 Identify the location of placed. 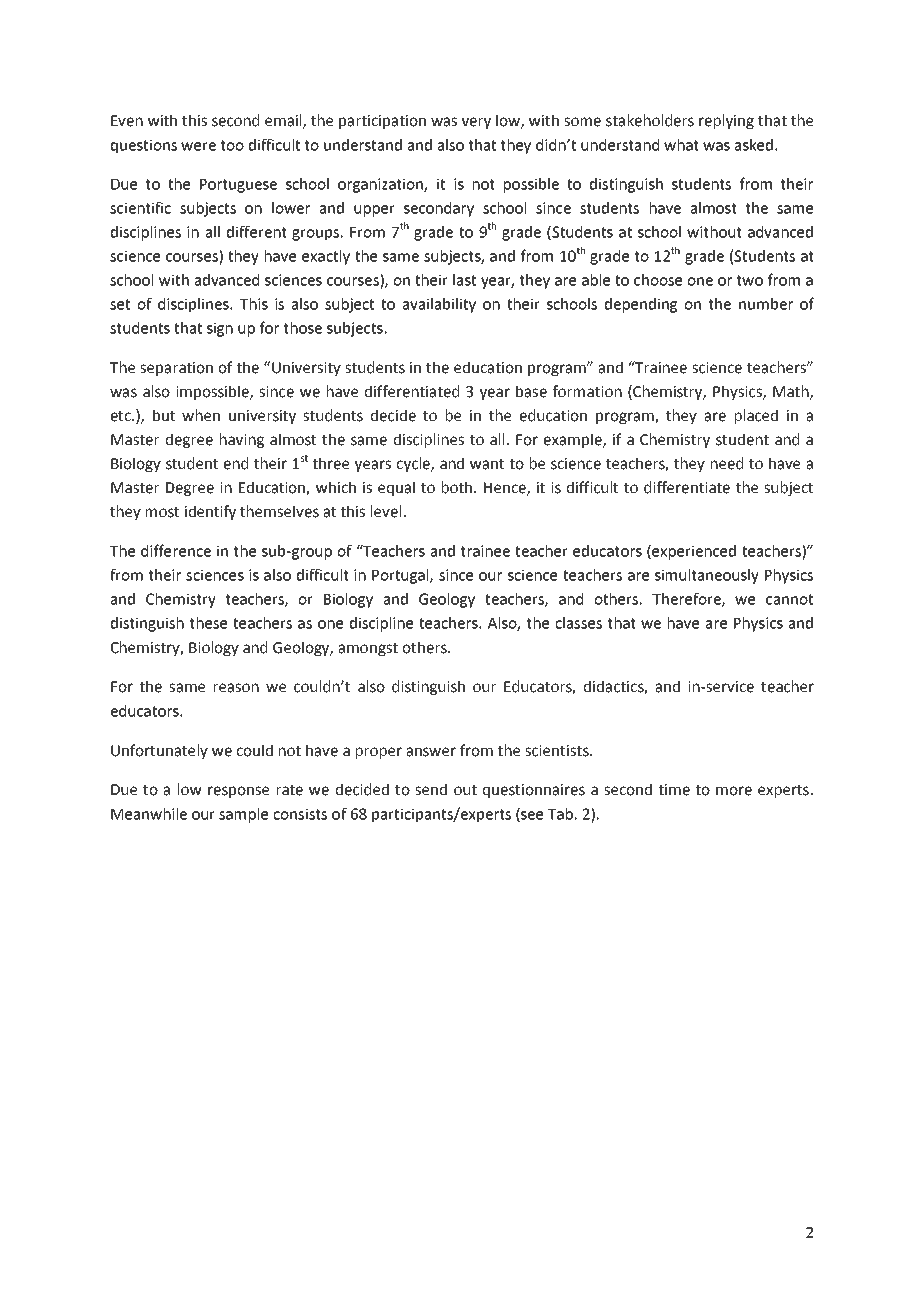
(756, 416).
